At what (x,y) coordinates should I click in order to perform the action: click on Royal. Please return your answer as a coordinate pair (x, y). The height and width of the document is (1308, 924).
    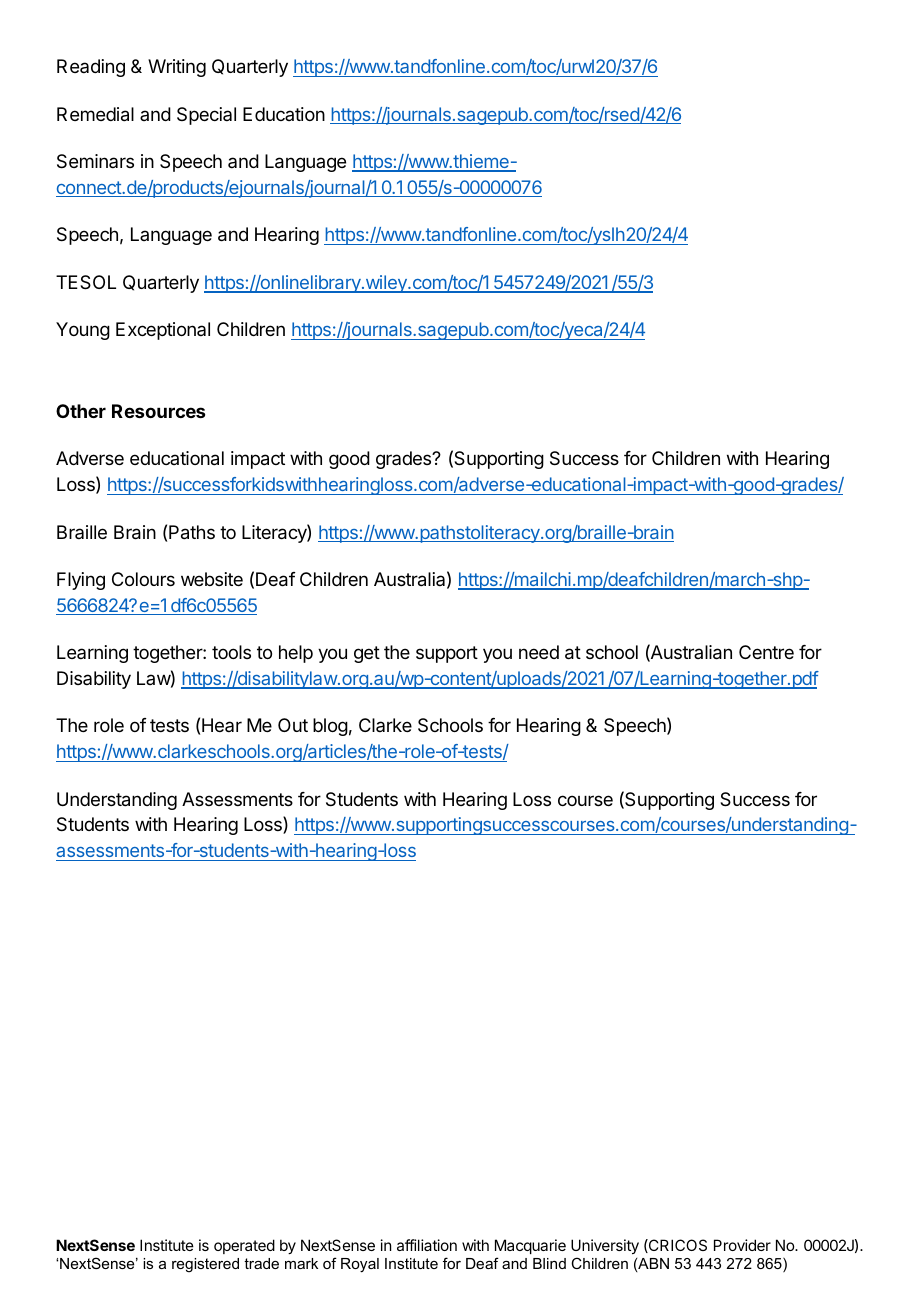
    Looking at the image, I should click on (360, 1265).
